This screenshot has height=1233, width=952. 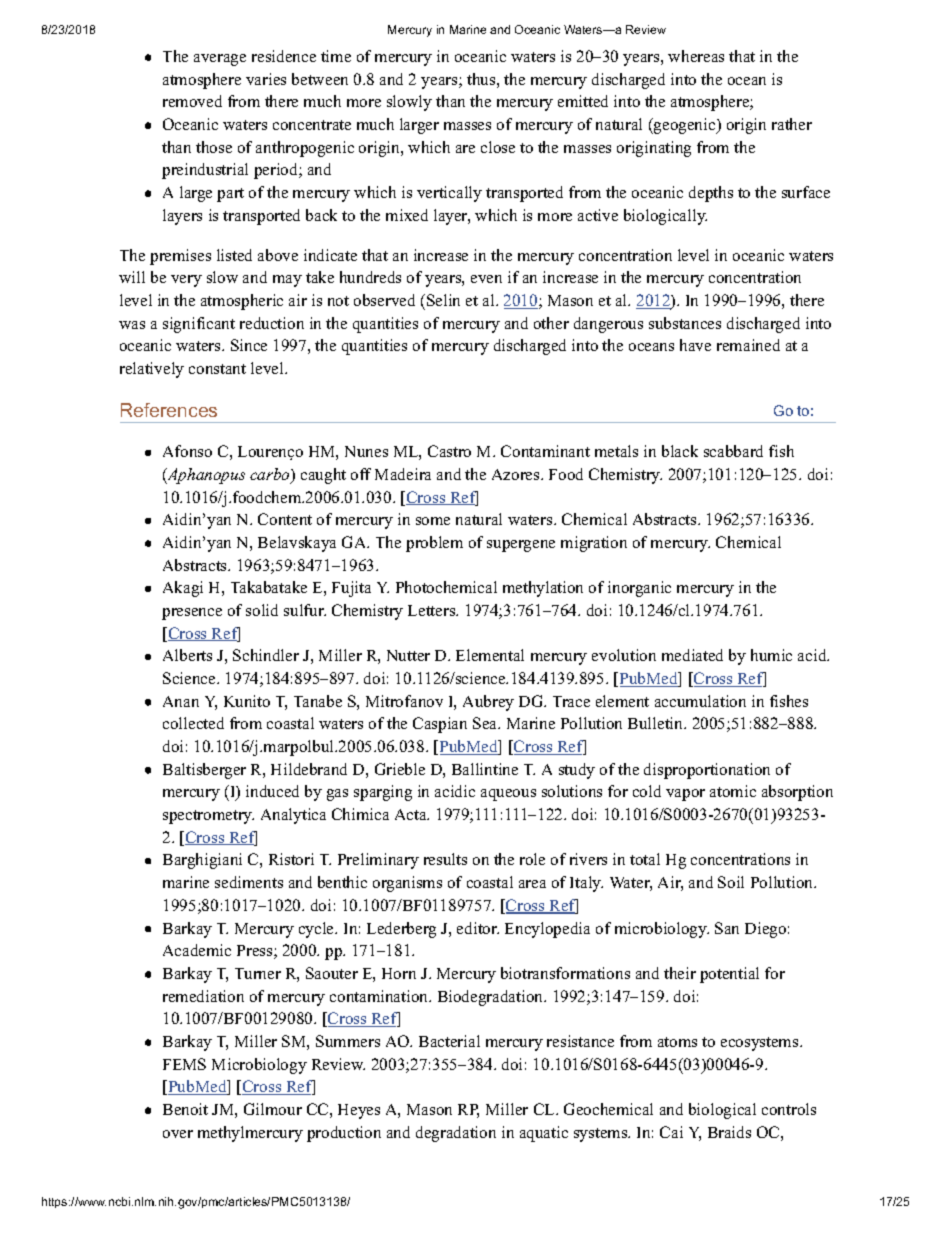 What do you see at coordinates (192, 101) in the screenshot?
I see `removed` at bounding box center [192, 101].
